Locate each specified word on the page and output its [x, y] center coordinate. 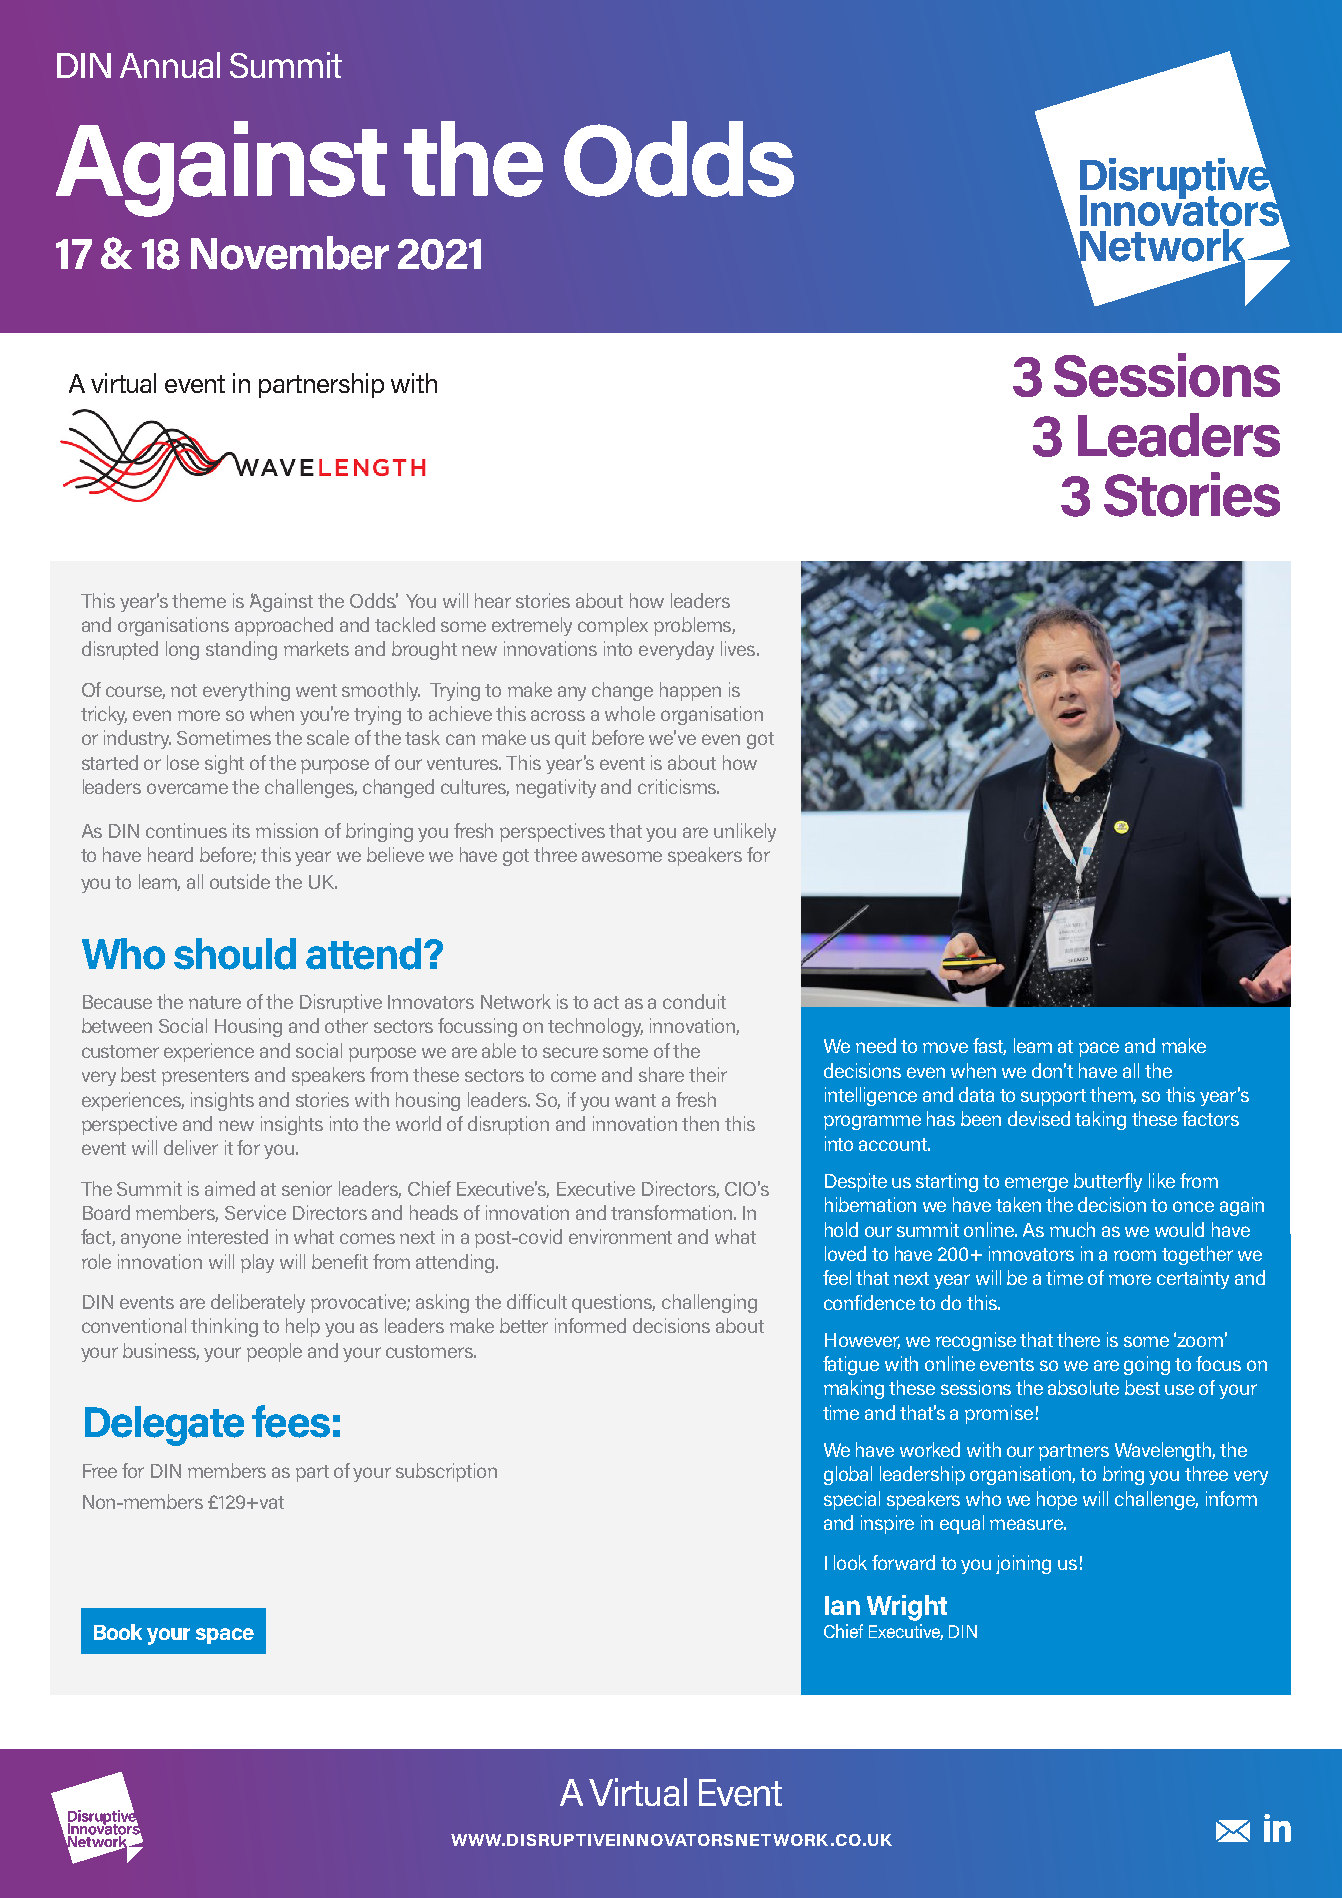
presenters [205, 1077]
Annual [170, 65]
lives [739, 648]
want [635, 1100]
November [290, 253]
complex [613, 626]
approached [284, 626]
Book [118, 1632]
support [1053, 1097]
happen [690, 691]
